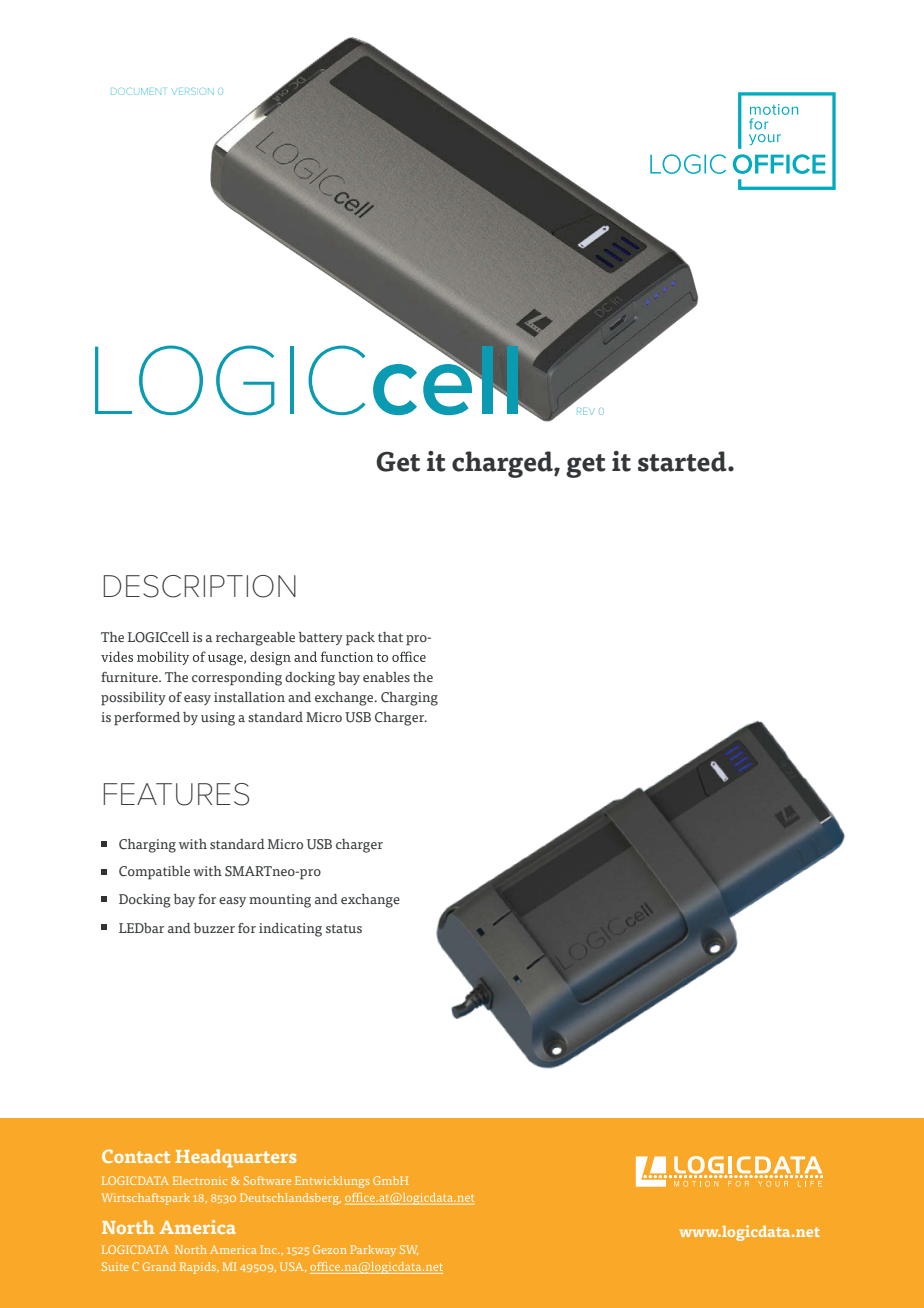 Image resolution: width=924 pixels, height=1308 pixels. I want to click on USA, so click(293, 1267).
